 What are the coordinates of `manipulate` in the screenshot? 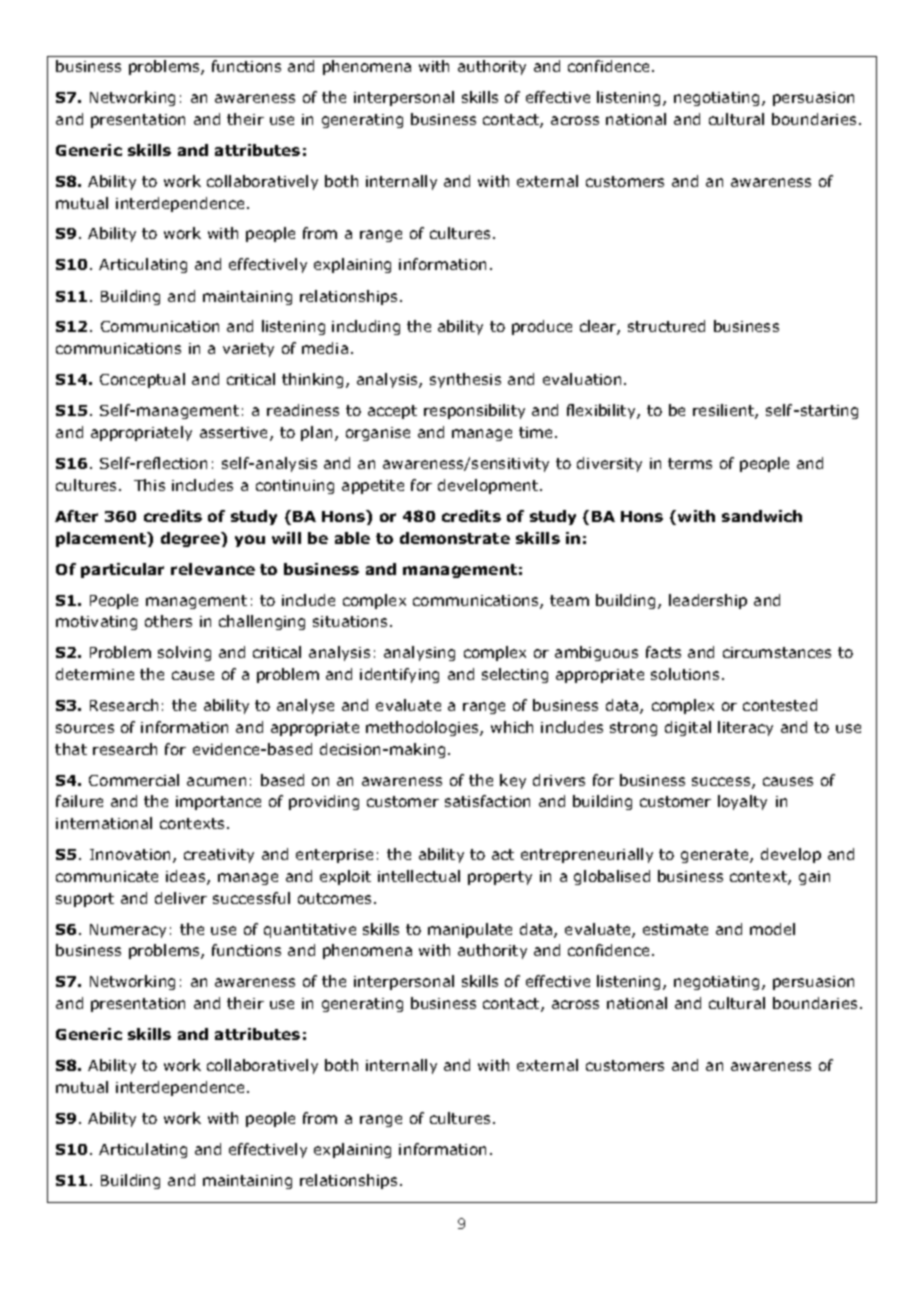 It's located at (470, 930).
